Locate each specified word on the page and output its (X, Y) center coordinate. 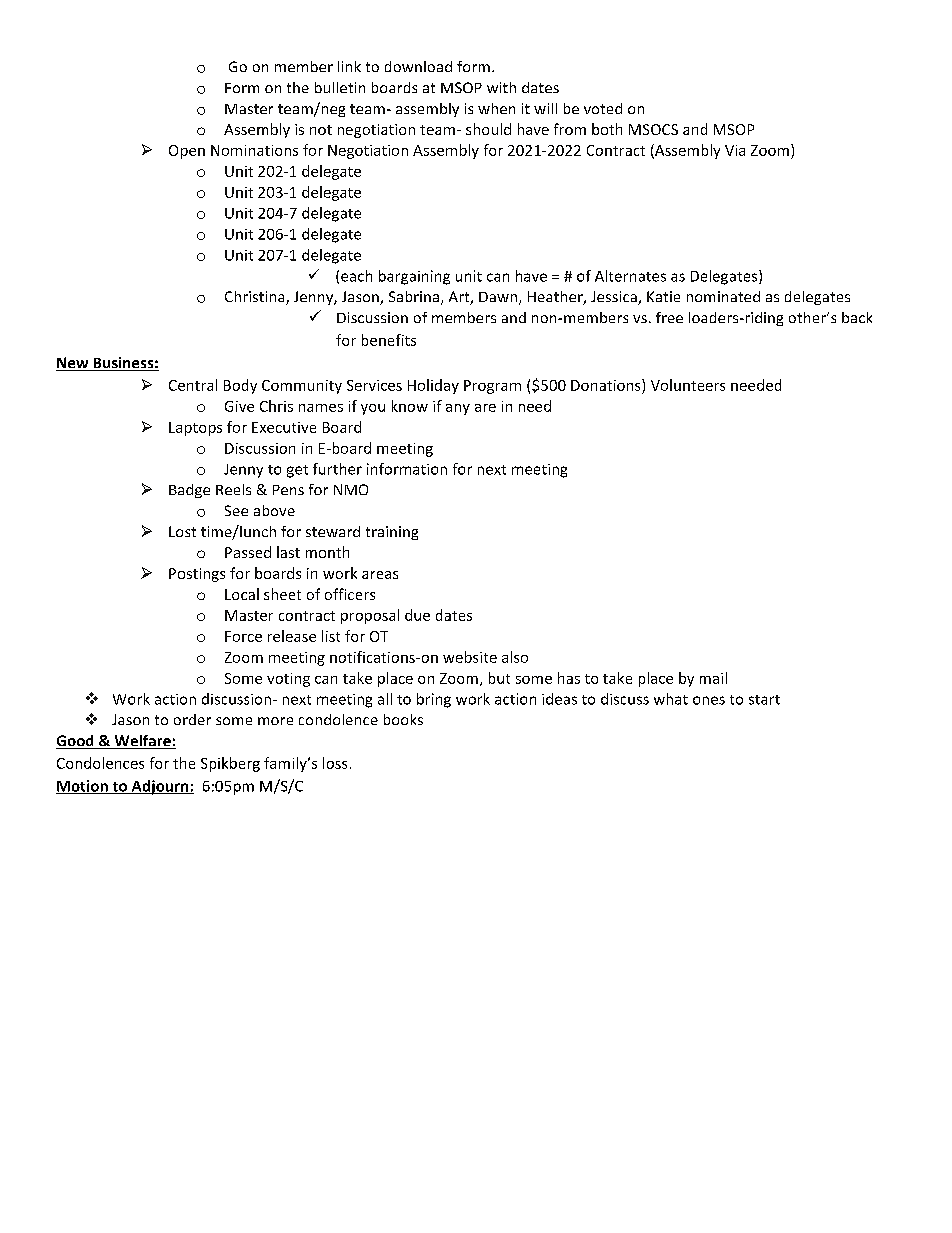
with (501, 87)
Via (735, 150)
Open (187, 152)
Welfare (142, 742)
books (403, 719)
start (764, 700)
